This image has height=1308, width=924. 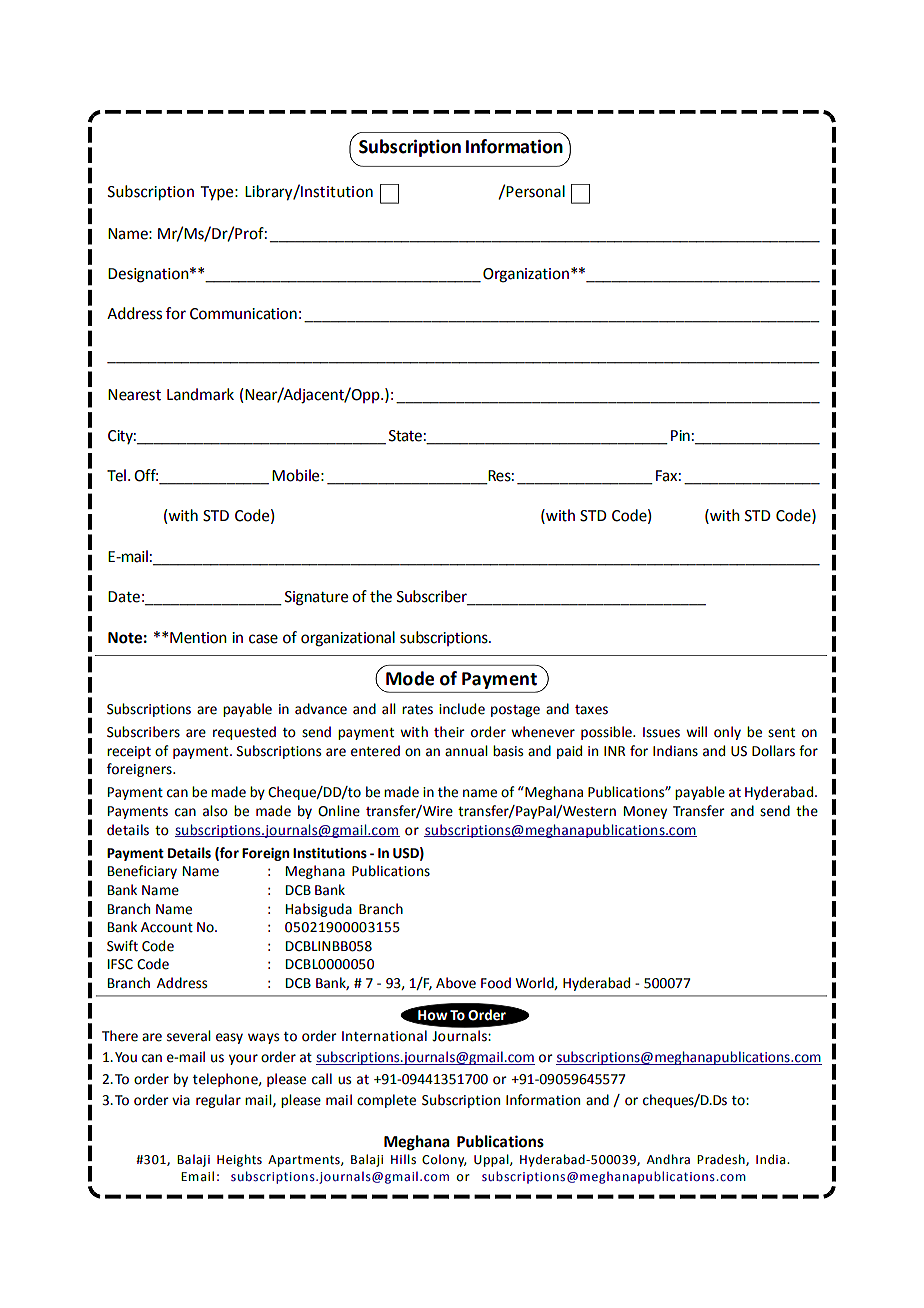 I want to click on Communication, so click(x=243, y=314).
